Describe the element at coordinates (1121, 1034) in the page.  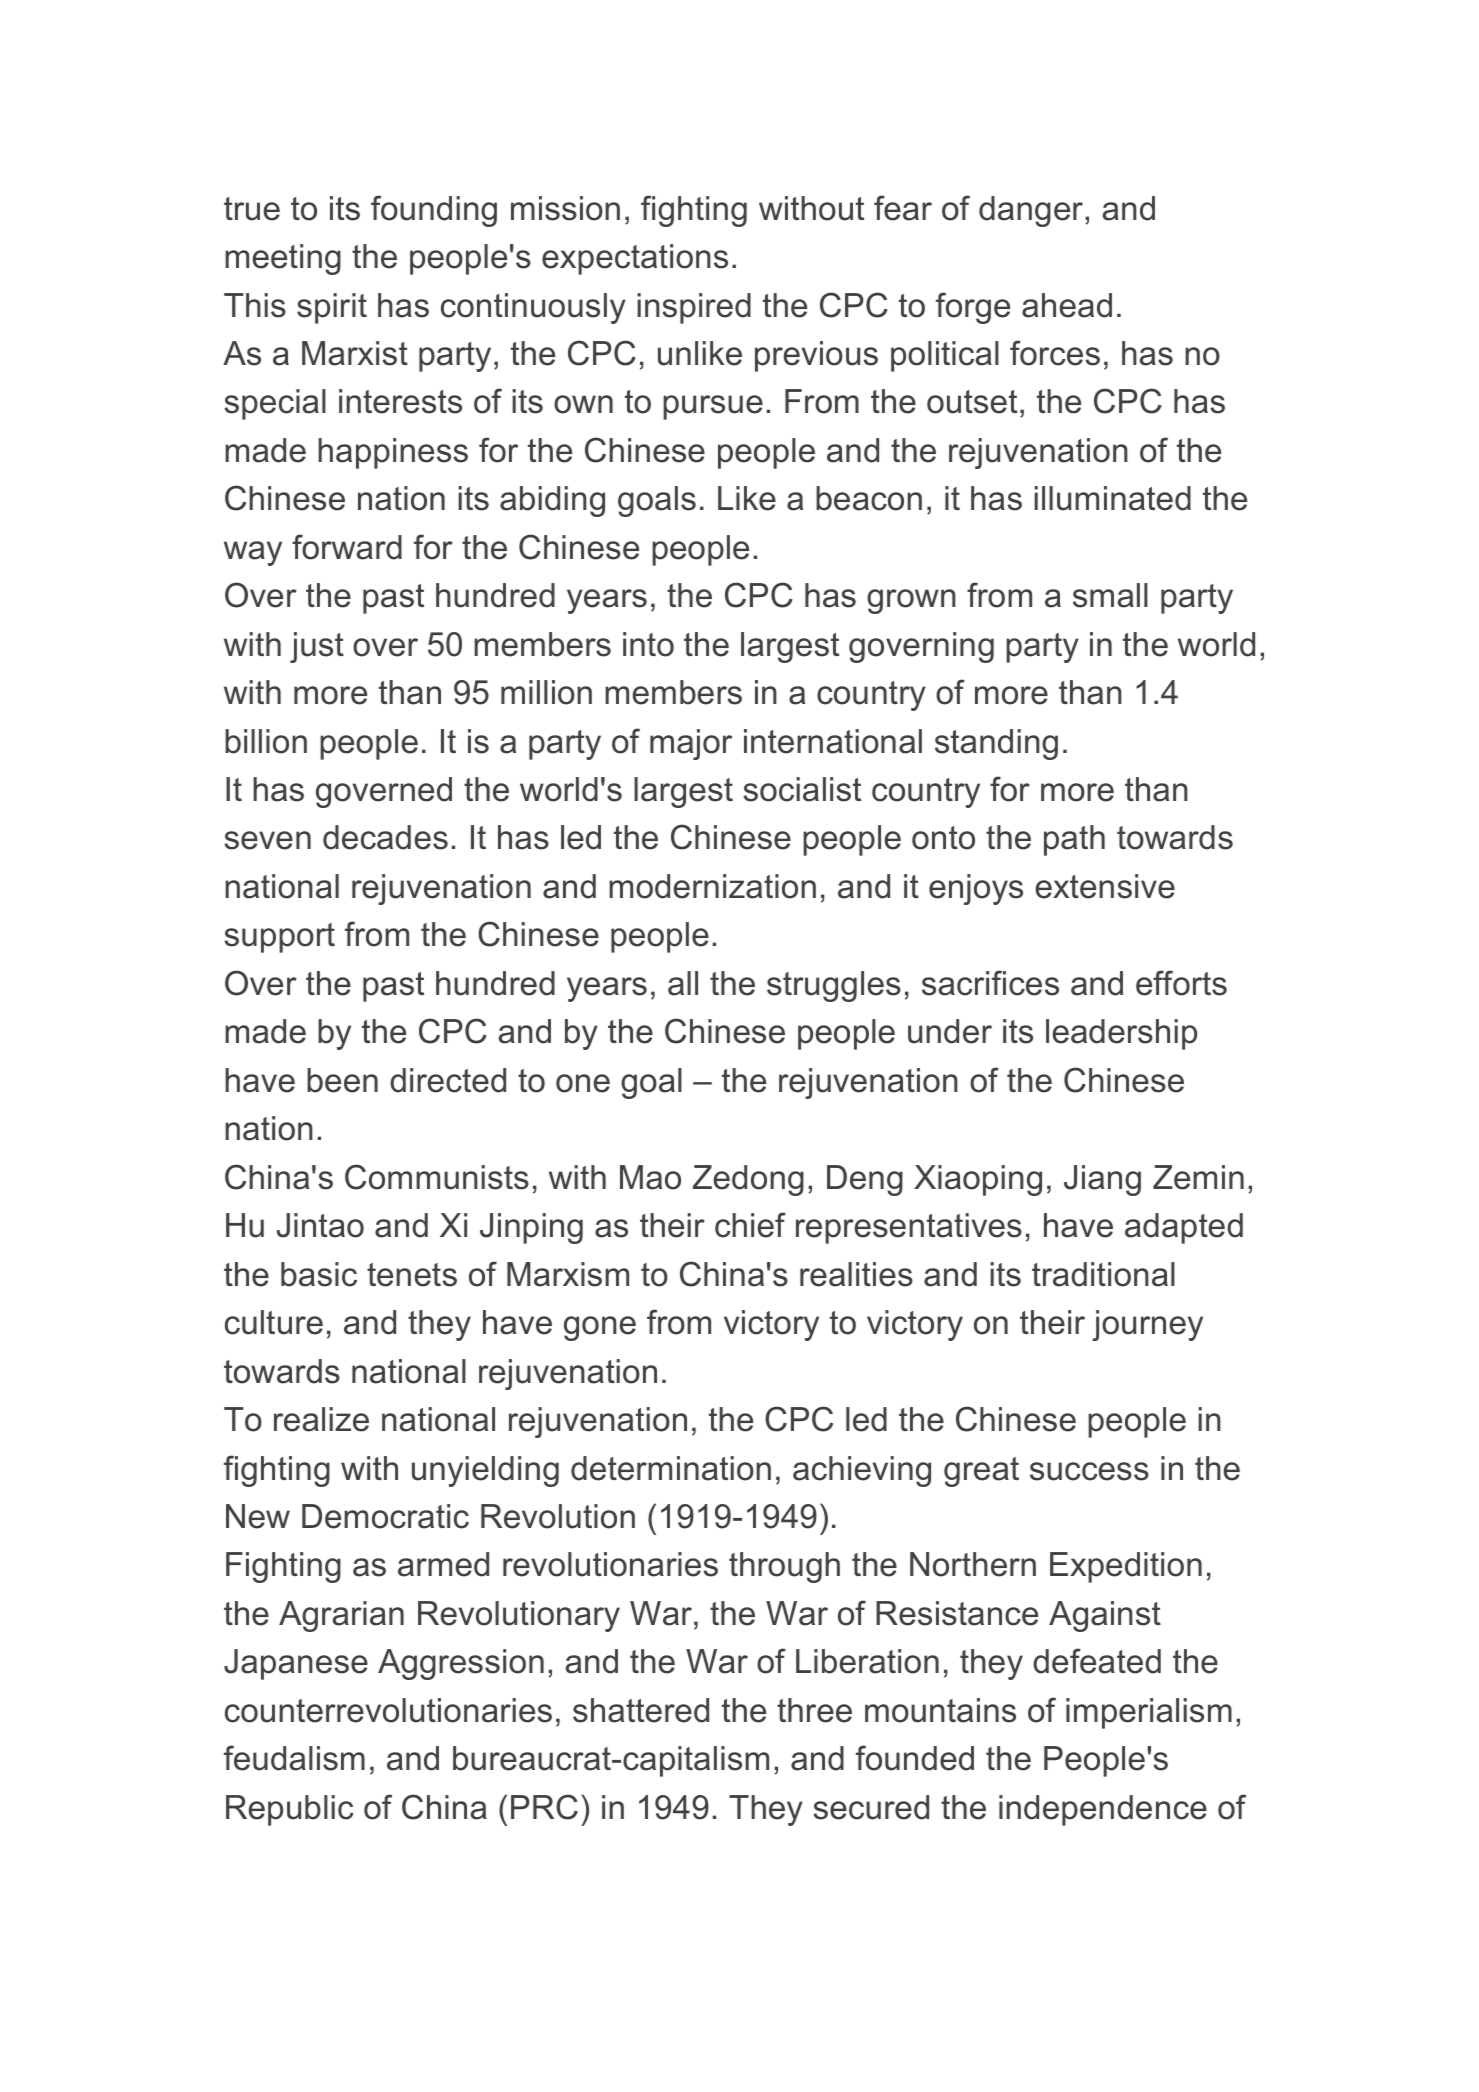
I see `leadership` at that location.
